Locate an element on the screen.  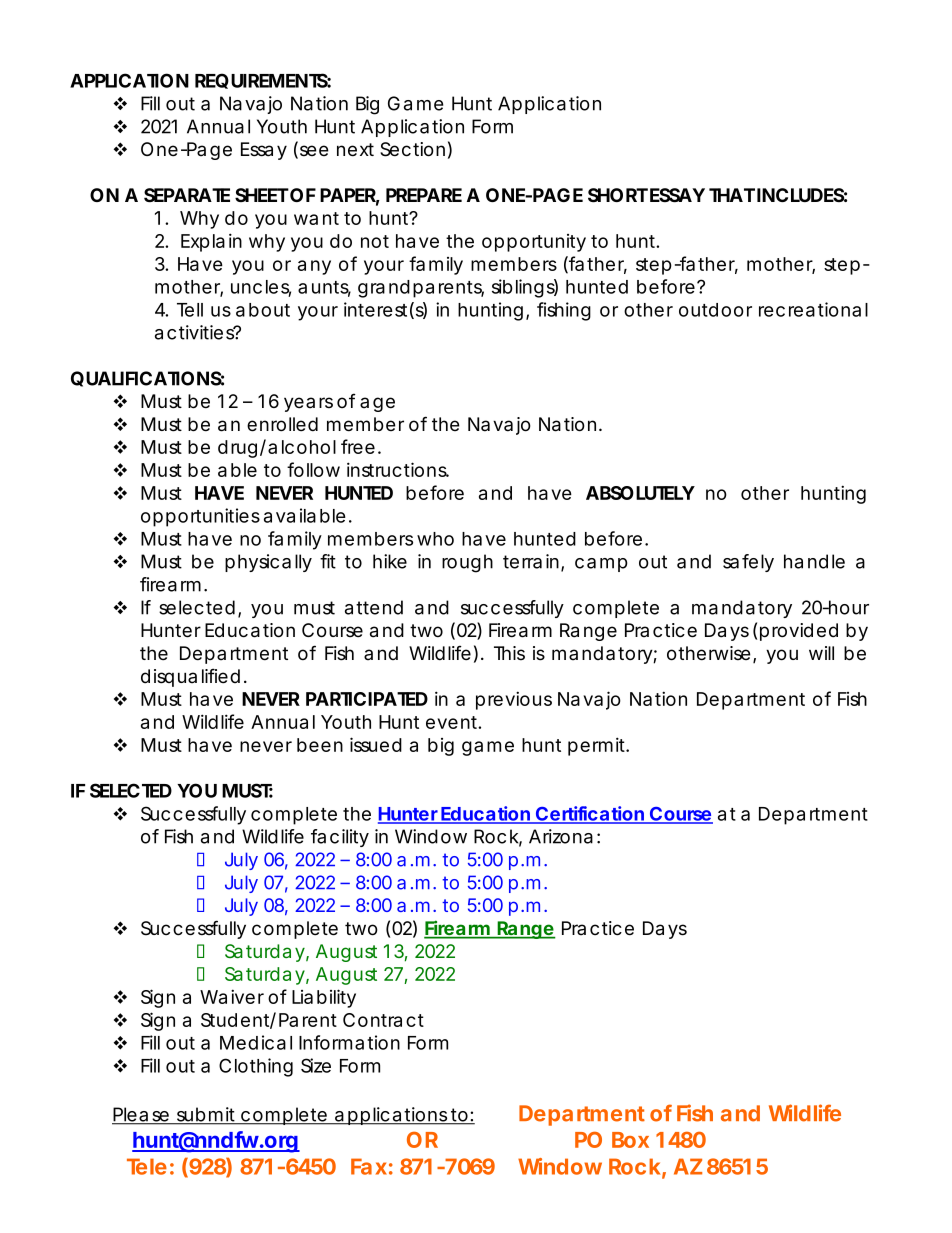
submit is located at coordinates (206, 1115).
